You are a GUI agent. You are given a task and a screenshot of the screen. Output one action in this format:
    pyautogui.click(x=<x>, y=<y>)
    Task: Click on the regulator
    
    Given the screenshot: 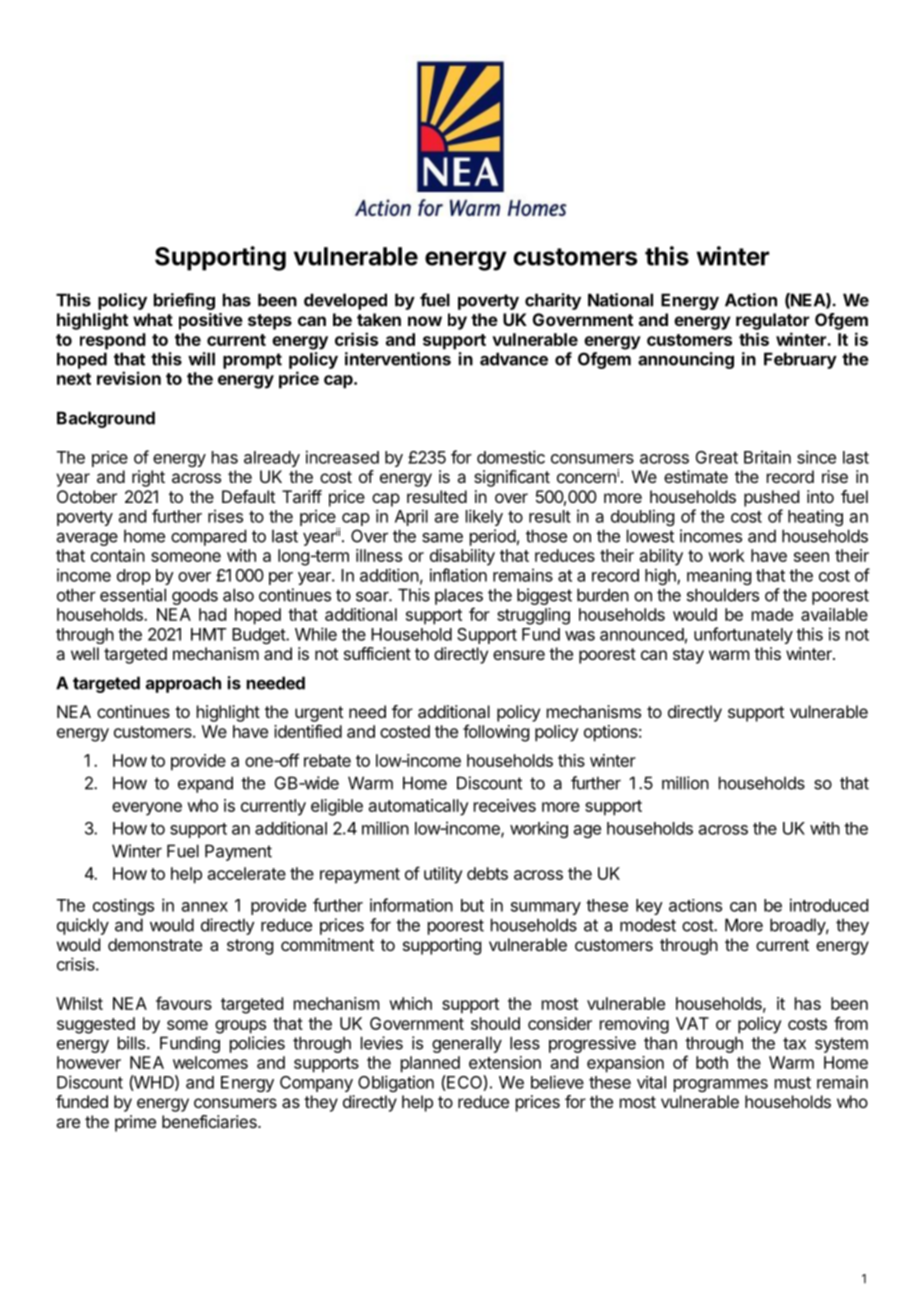 What is the action you would take?
    pyautogui.click(x=772, y=321)
